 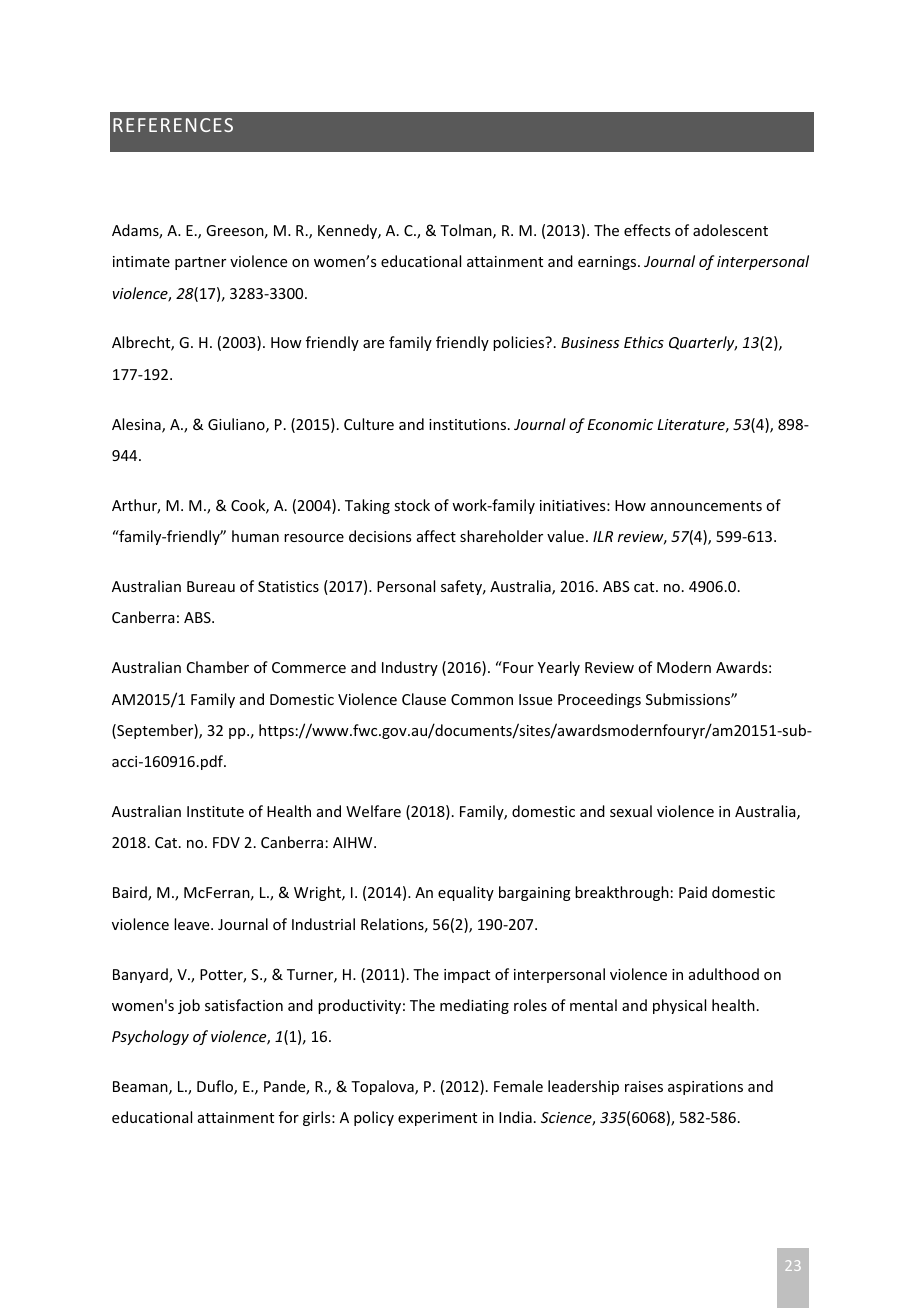 What do you see at coordinates (437, 1119) in the document?
I see `experiment` at bounding box center [437, 1119].
